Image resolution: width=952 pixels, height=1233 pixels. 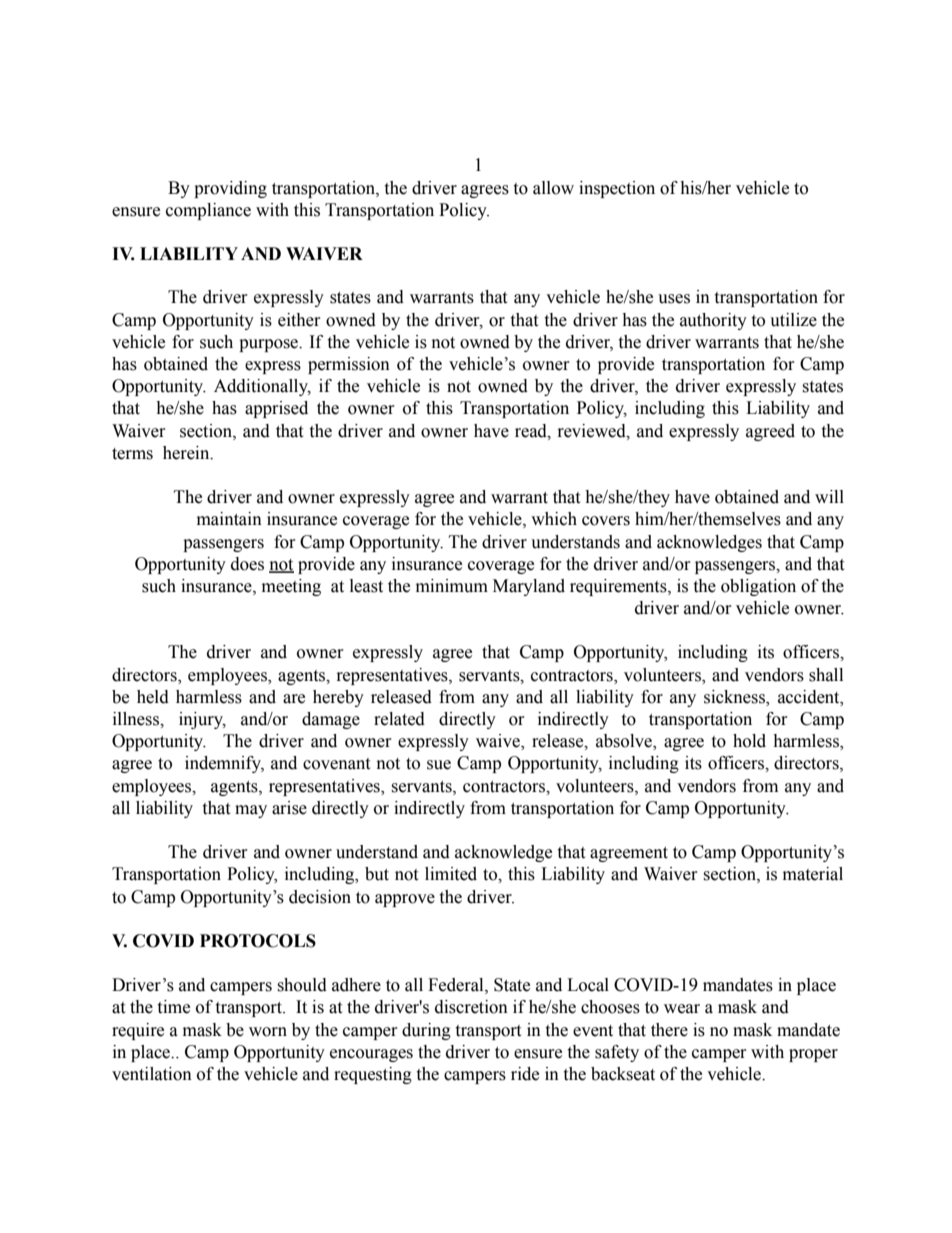 What do you see at coordinates (617, 189) in the screenshot?
I see `inspection` at bounding box center [617, 189].
